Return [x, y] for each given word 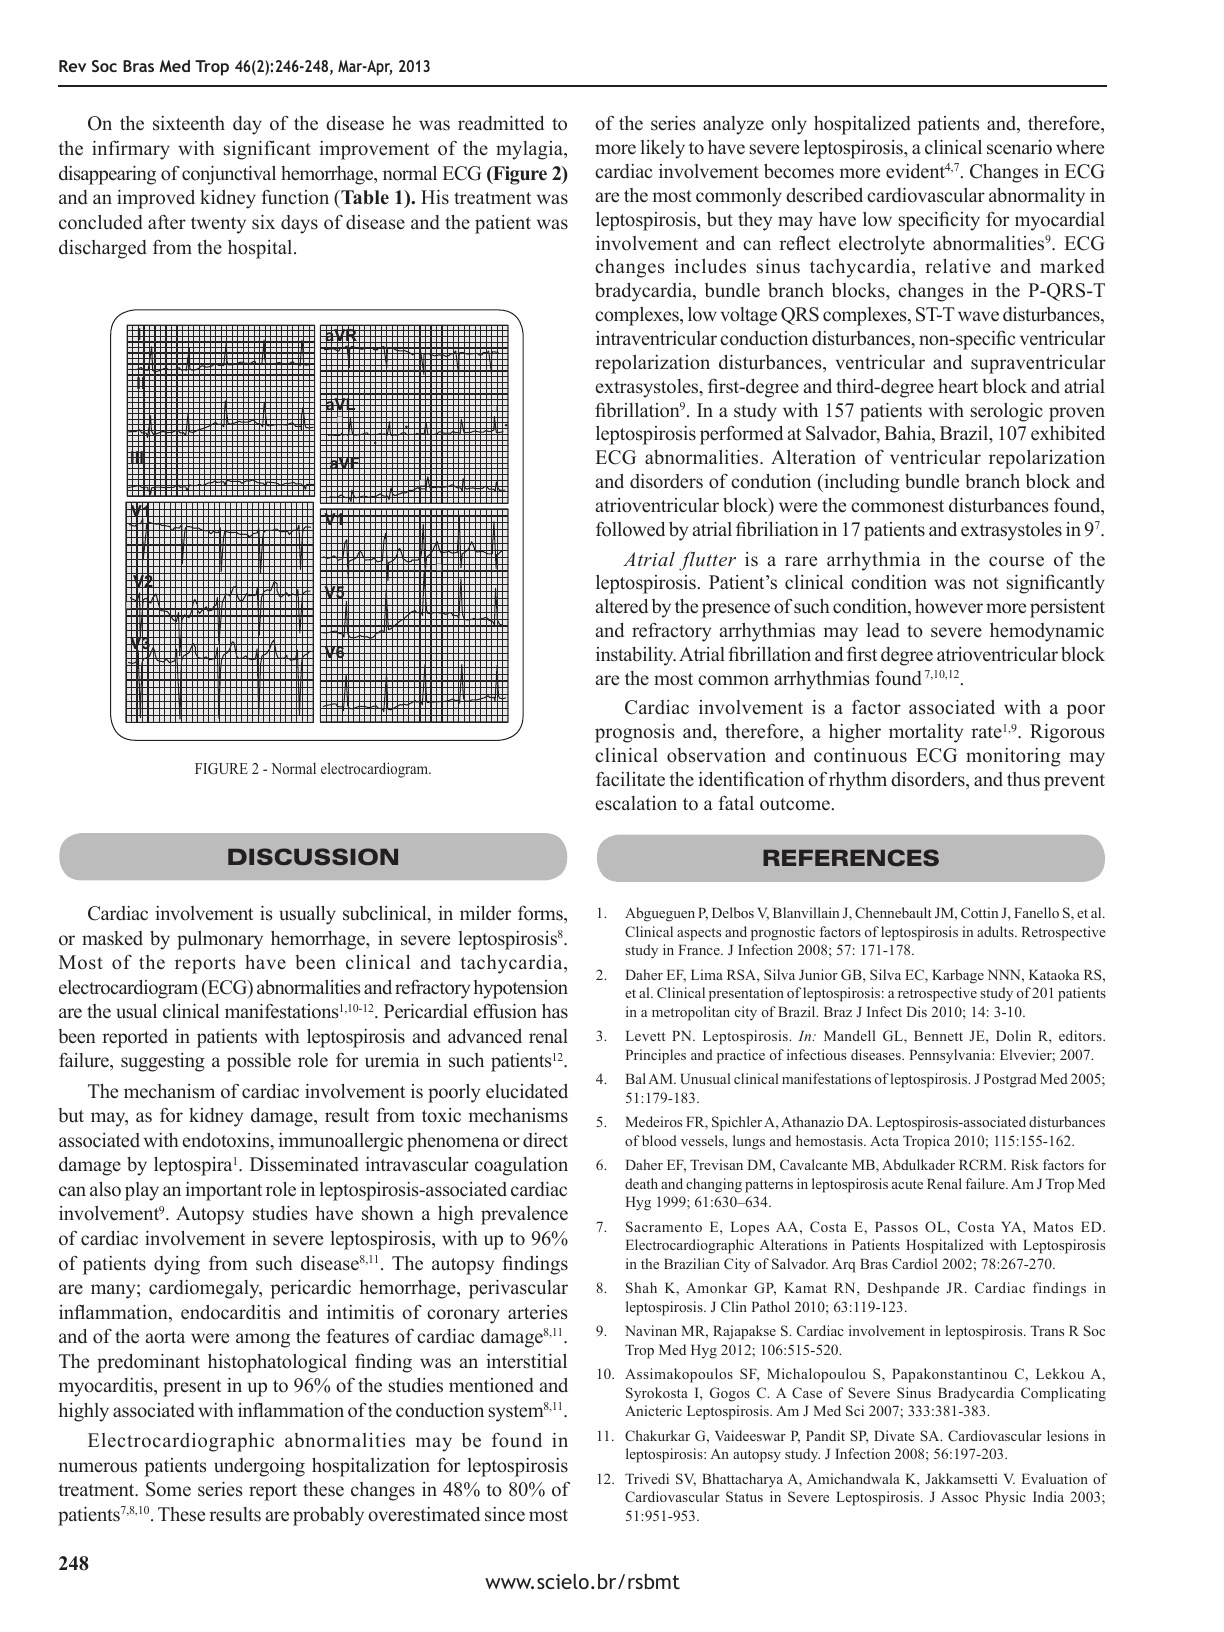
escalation [636, 803]
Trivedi [647, 1478]
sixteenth [189, 123]
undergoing [259, 1467]
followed [630, 529]
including [861, 483]
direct [545, 1140]
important [224, 1191]
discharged [103, 249]
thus [1023, 779]
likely [663, 149]
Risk [1025, 1164]
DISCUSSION [313, 856]
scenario [1019, 147]
